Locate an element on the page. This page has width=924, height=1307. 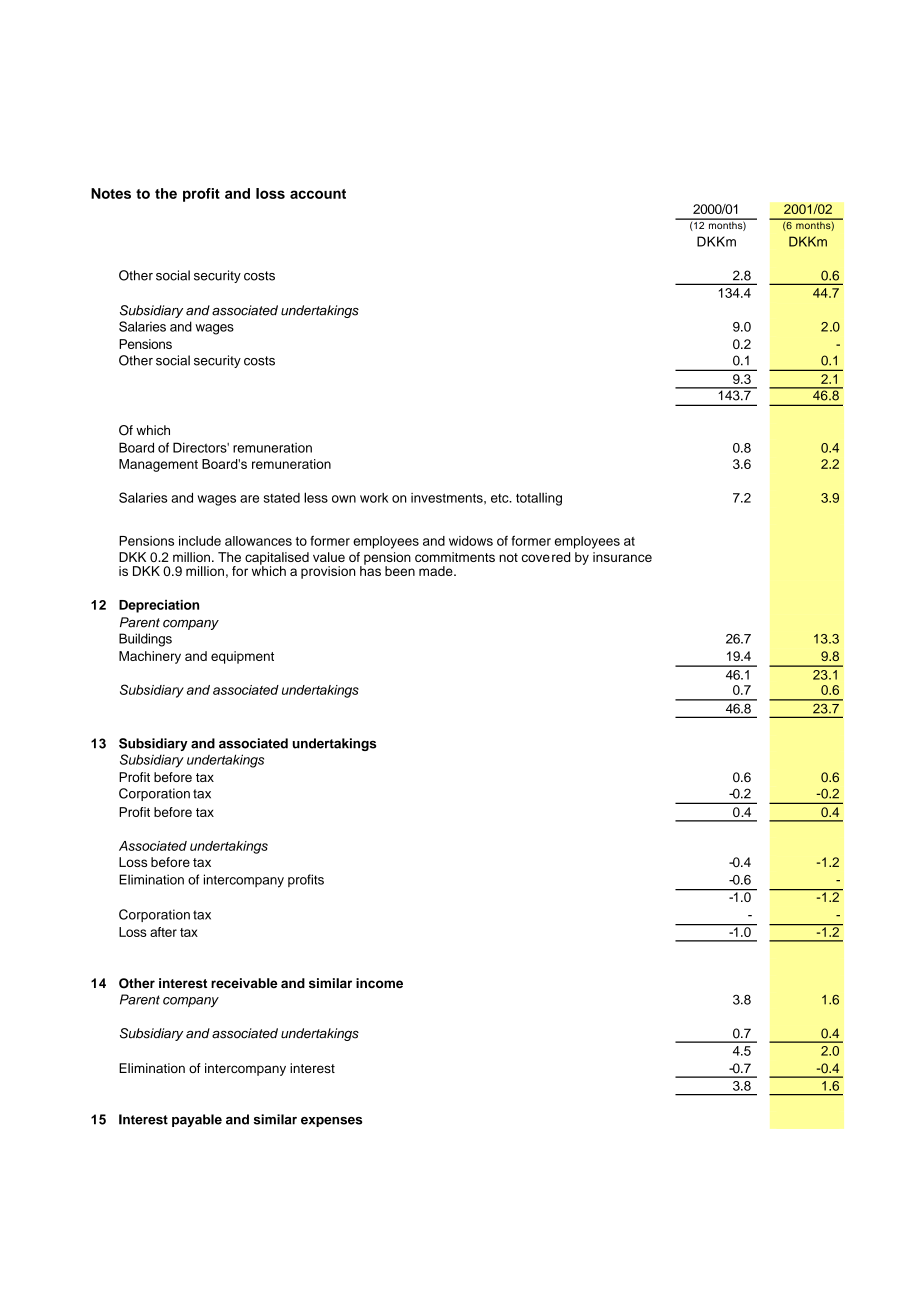
receivable is located at coordinates (244, 983).
